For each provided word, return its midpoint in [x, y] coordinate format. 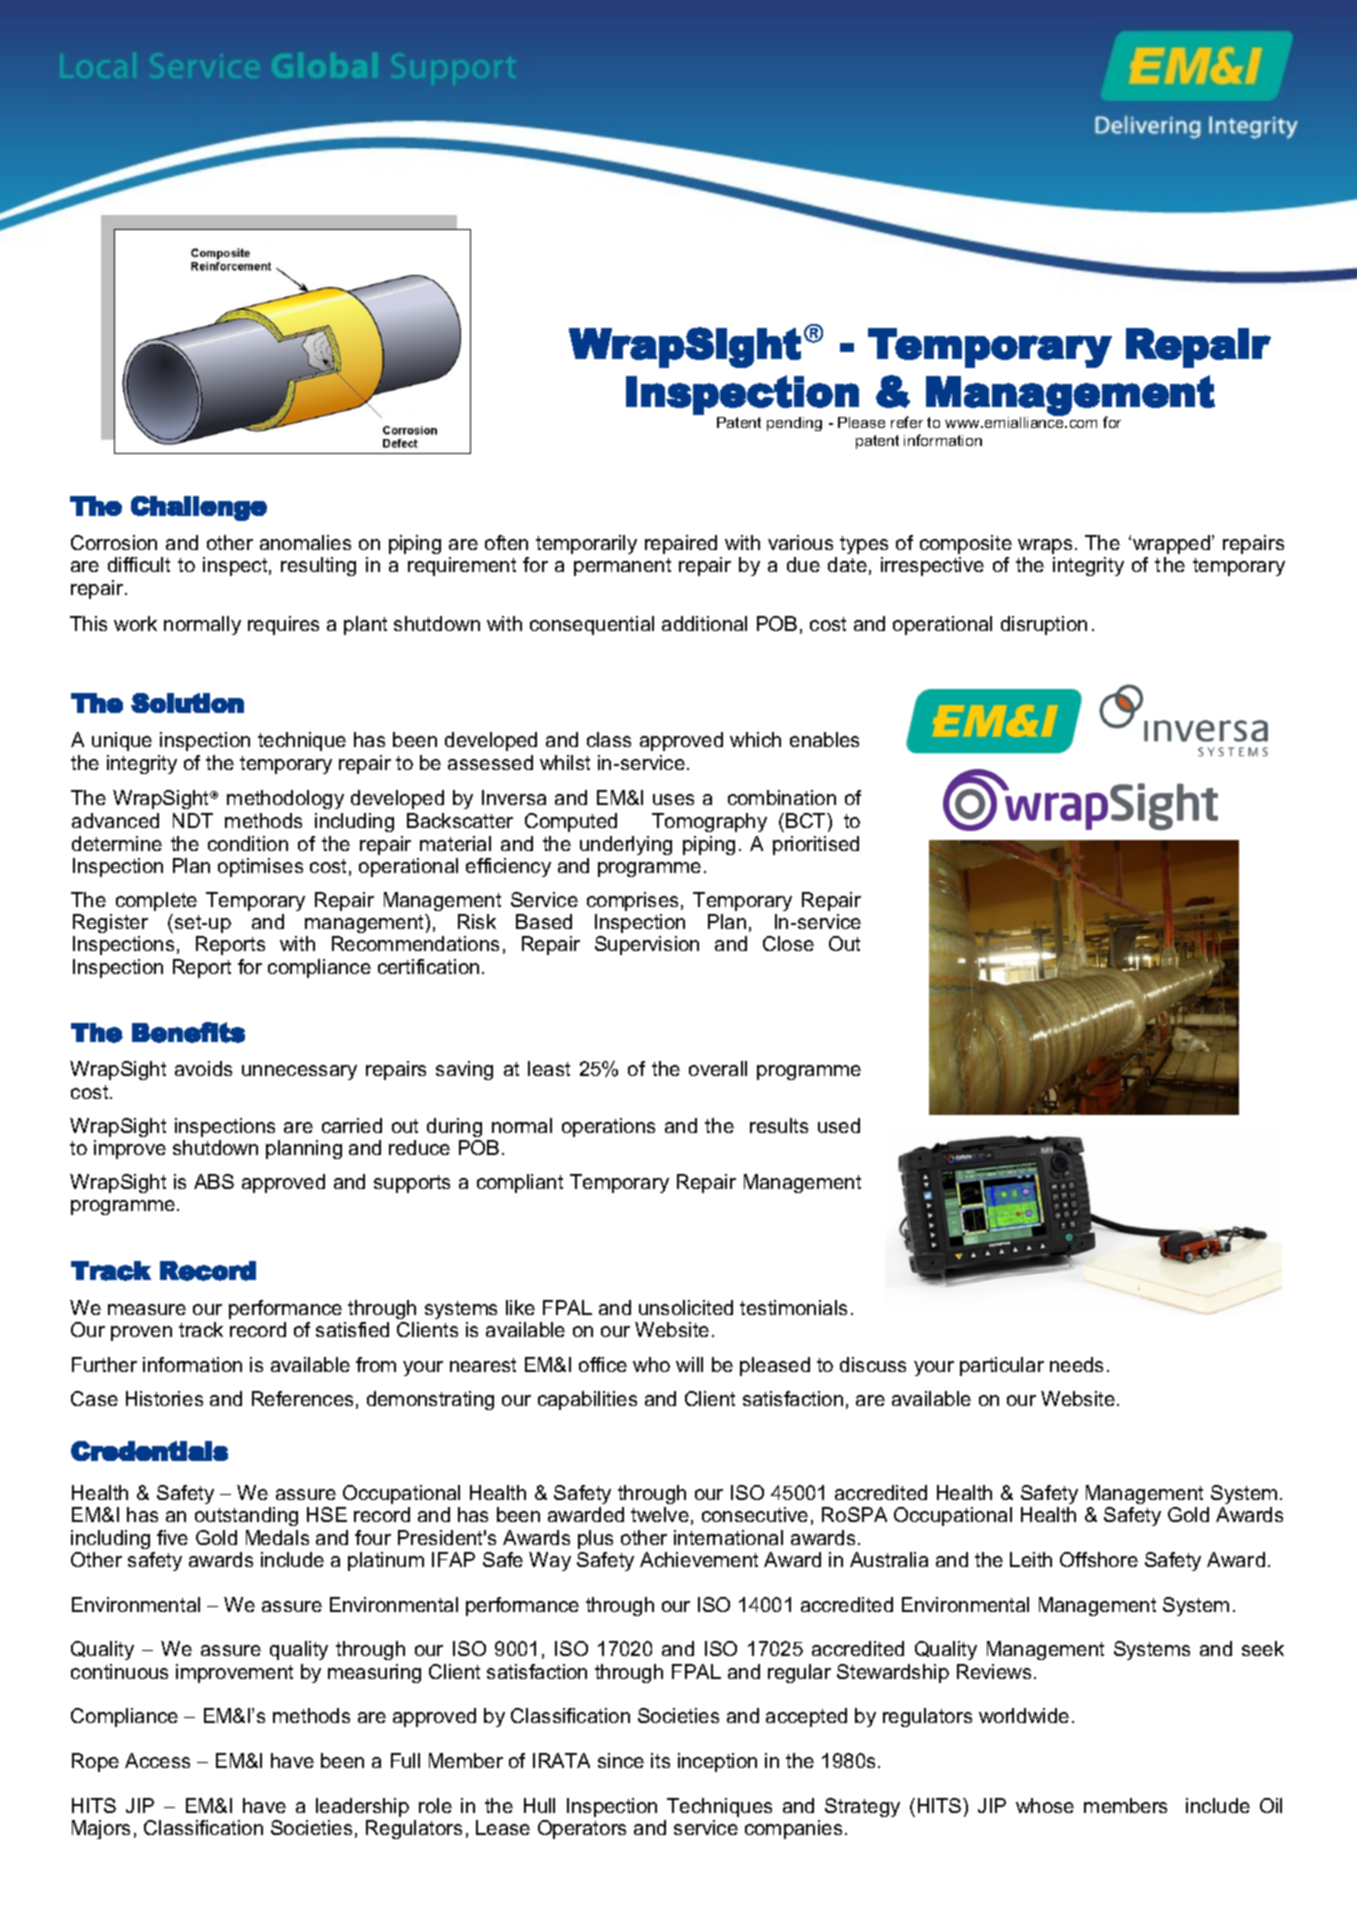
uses [673, 799]
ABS [214, 1181]
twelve [660, 1514]
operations [608, 1127]
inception [717, 1762]
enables [824, 739]
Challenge [199, 508]
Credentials [149, 1451]
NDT [193, 820]
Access [157, 1760]
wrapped [1173, 544]
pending [794, 424]
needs [1076, 1364]
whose [1045, 1805]
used [839, 1125]
